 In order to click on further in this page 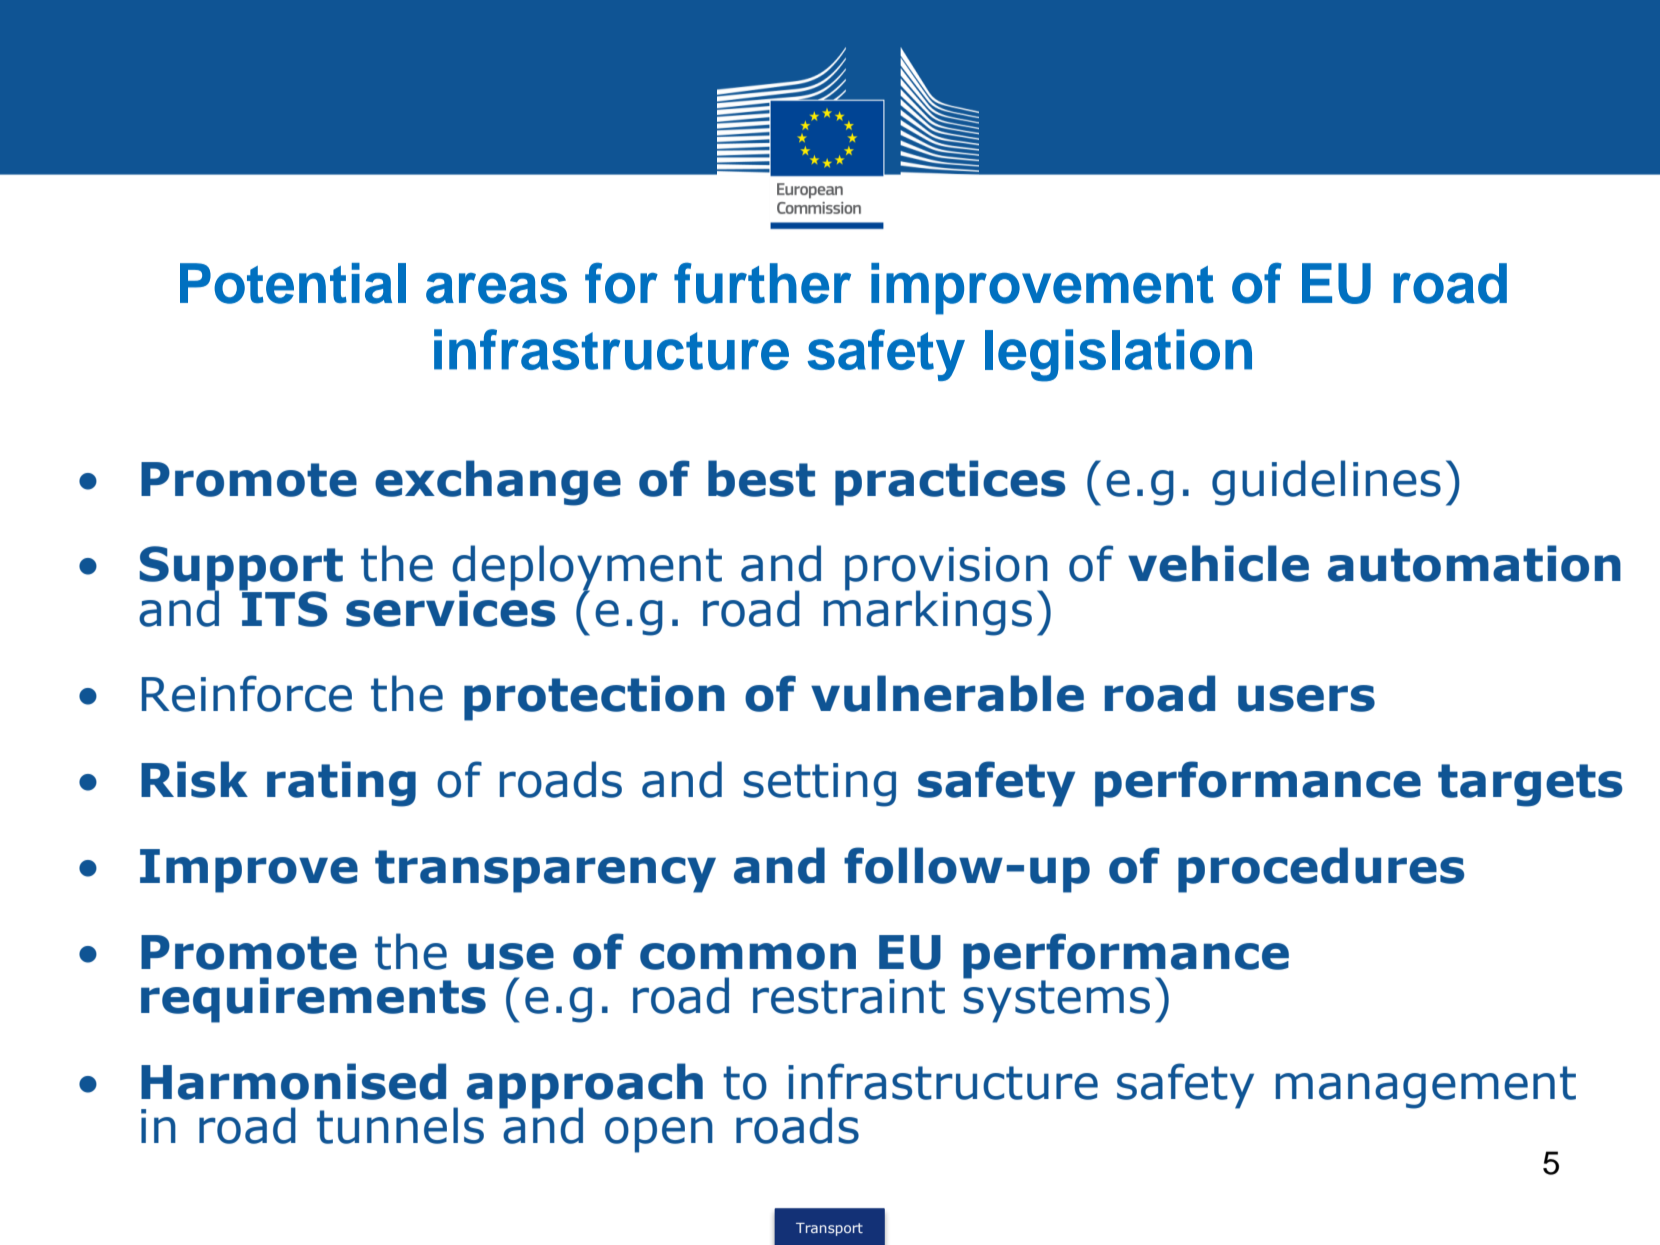, I will do `click(762, 283)`.
